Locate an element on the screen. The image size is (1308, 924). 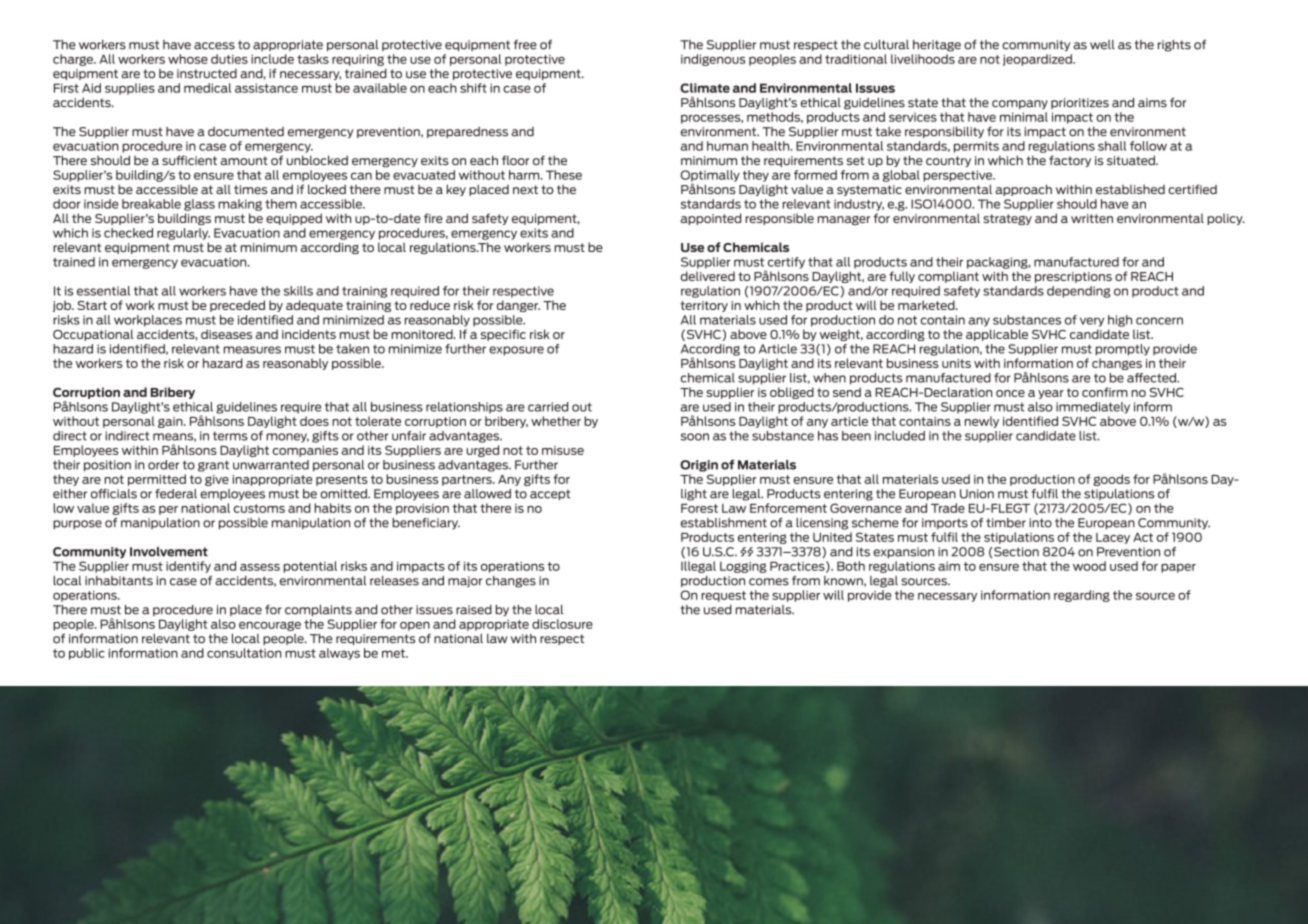
Forest is located at coordinates (699, 508).
